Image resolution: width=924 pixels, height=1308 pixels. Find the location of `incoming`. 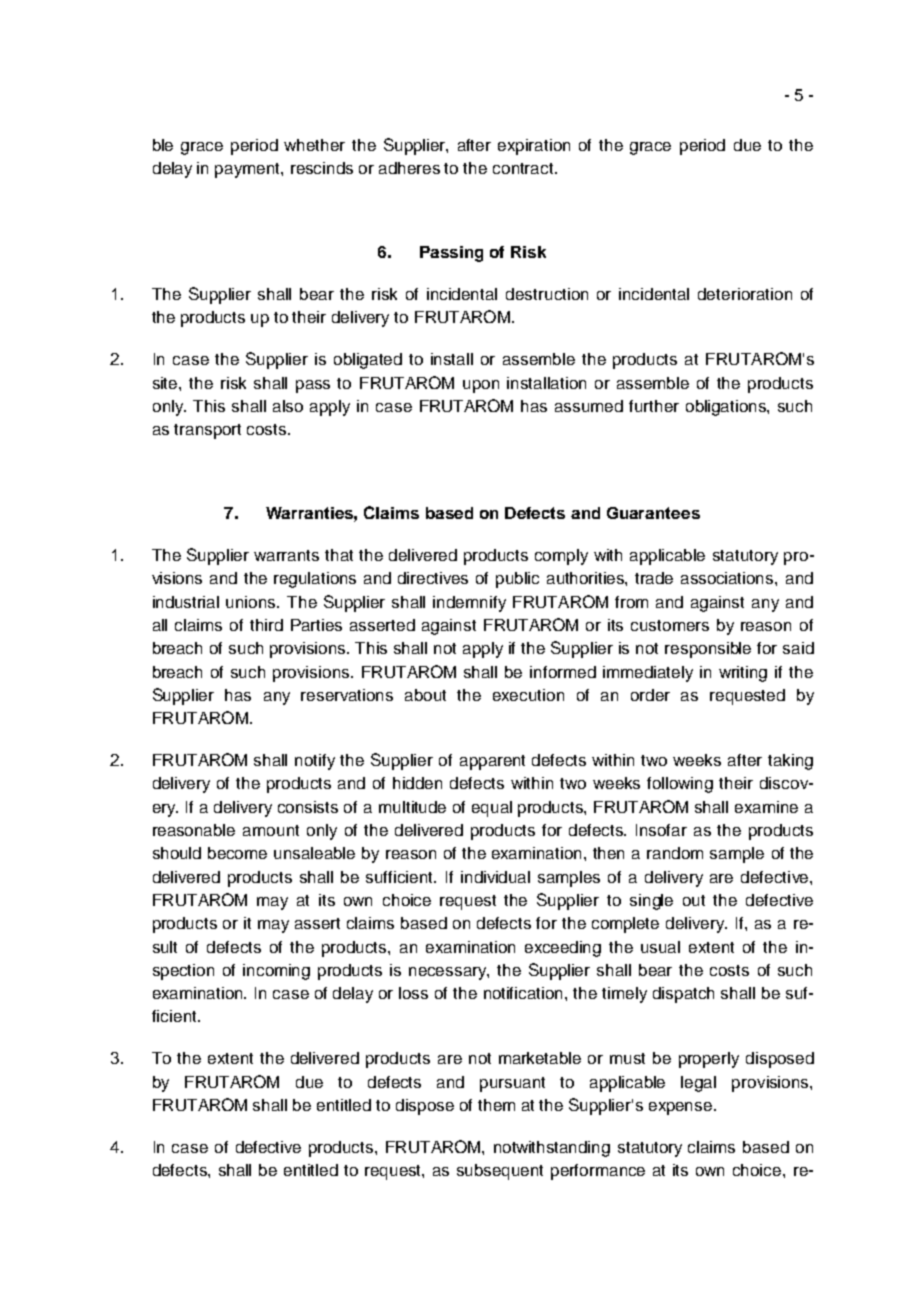

incoming is located at coordinates (276, 972).
